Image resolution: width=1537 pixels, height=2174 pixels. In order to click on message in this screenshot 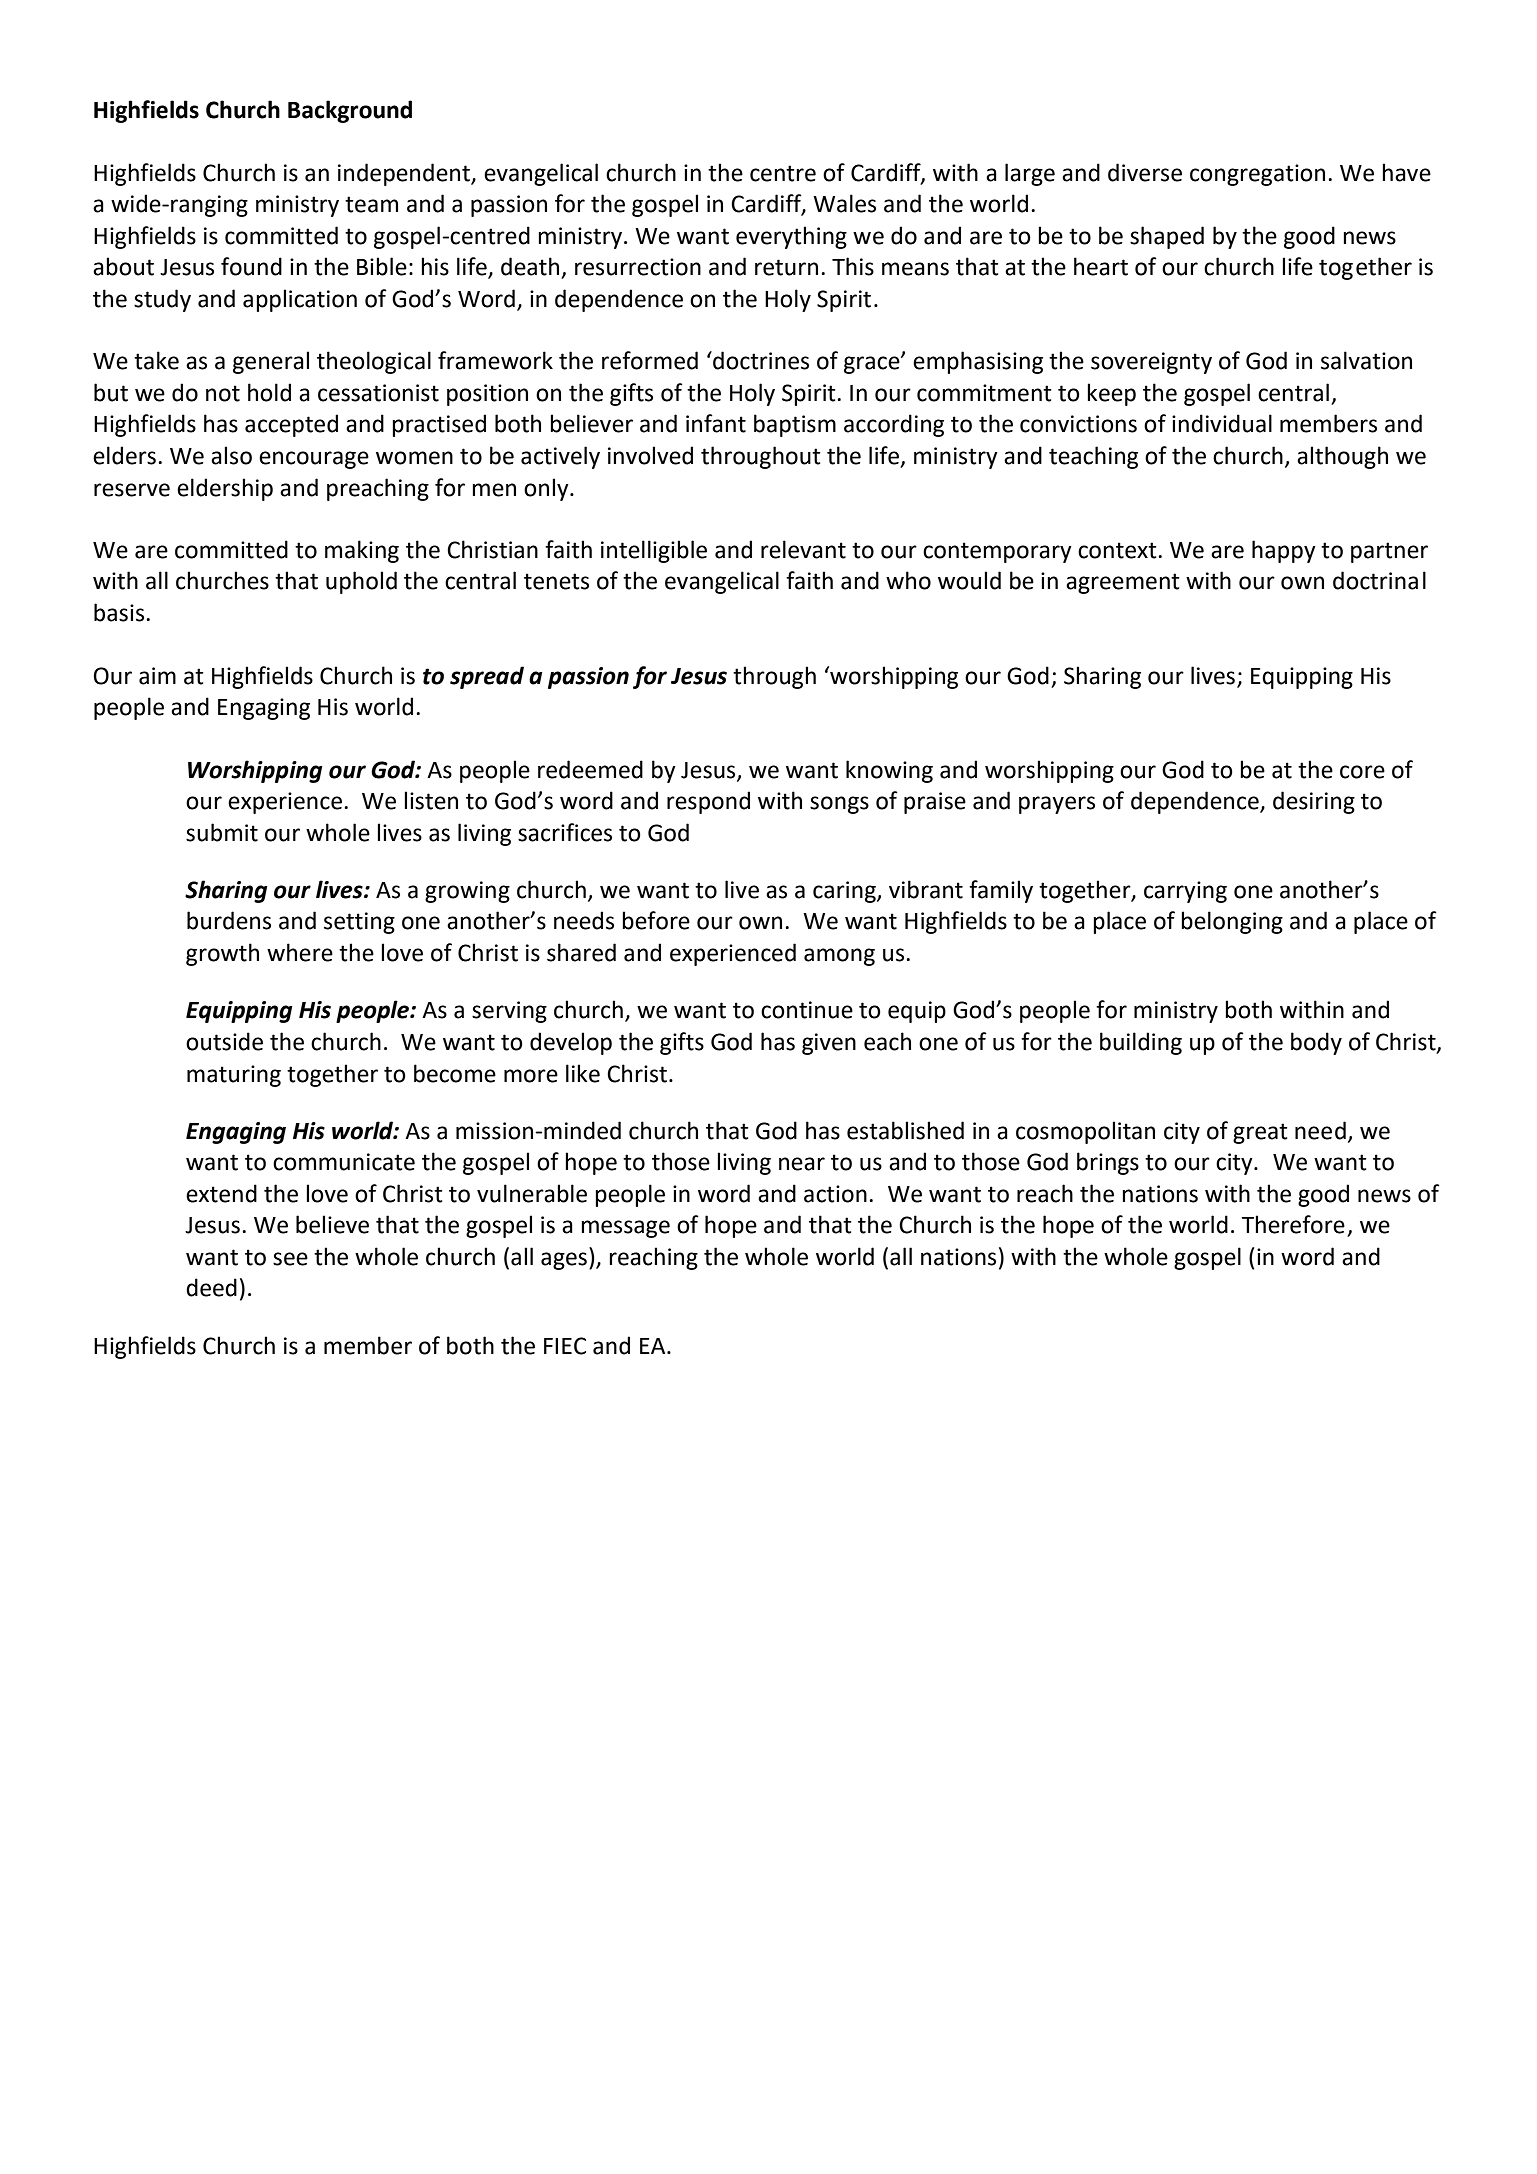, I will do `click(625, 1229)`.
